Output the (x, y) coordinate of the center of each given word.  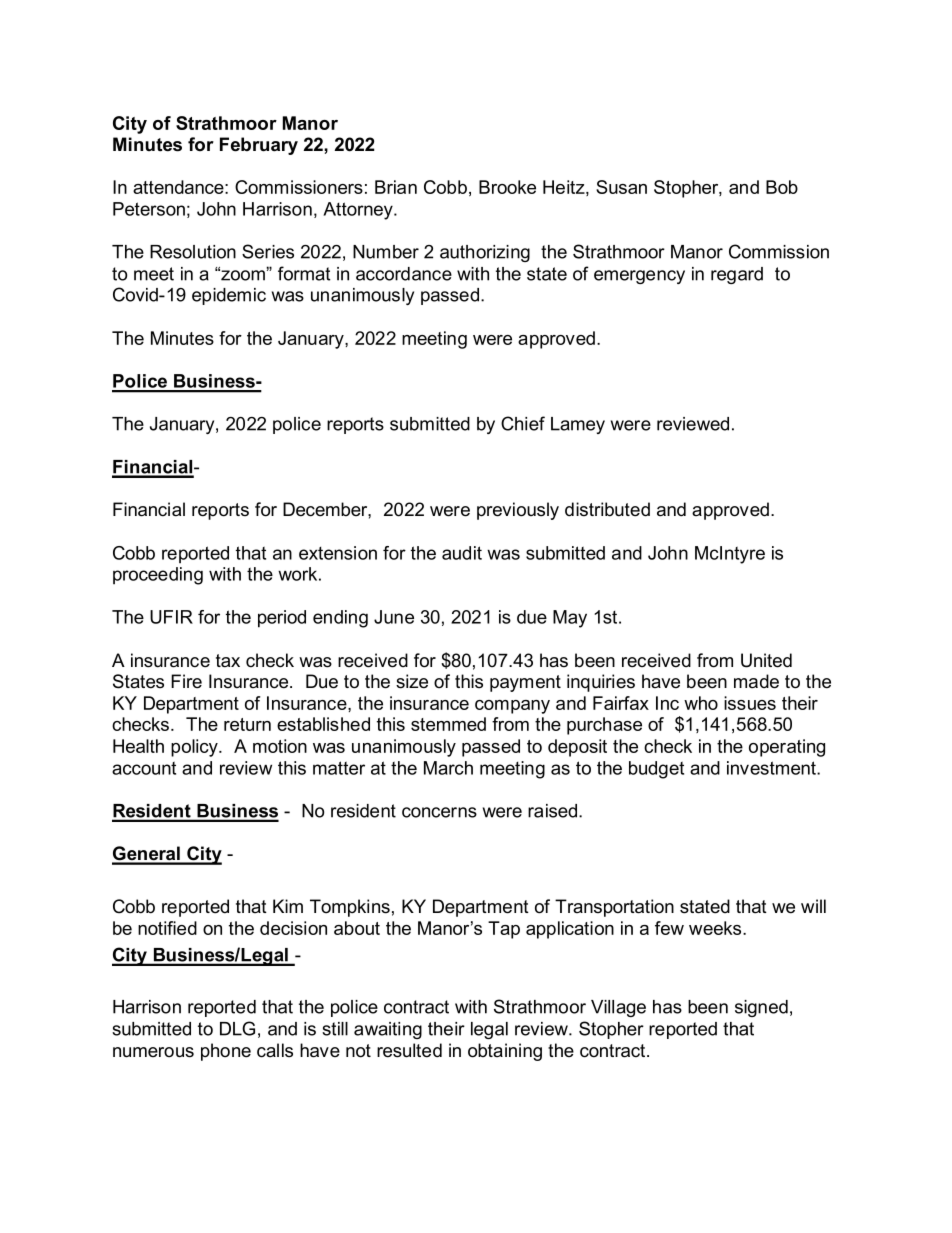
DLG (237, 1028)
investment (772, 768)
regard (737, 275)
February (259, 146)
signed (761, 1008)
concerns (439, 812)
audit (462, 553)
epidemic (229, 296)
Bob (782, 187)
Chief (523, 423)
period (282, 619)
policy (195, 748)
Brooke (507, 187)
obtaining (505, 1052)
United (766, 660)
